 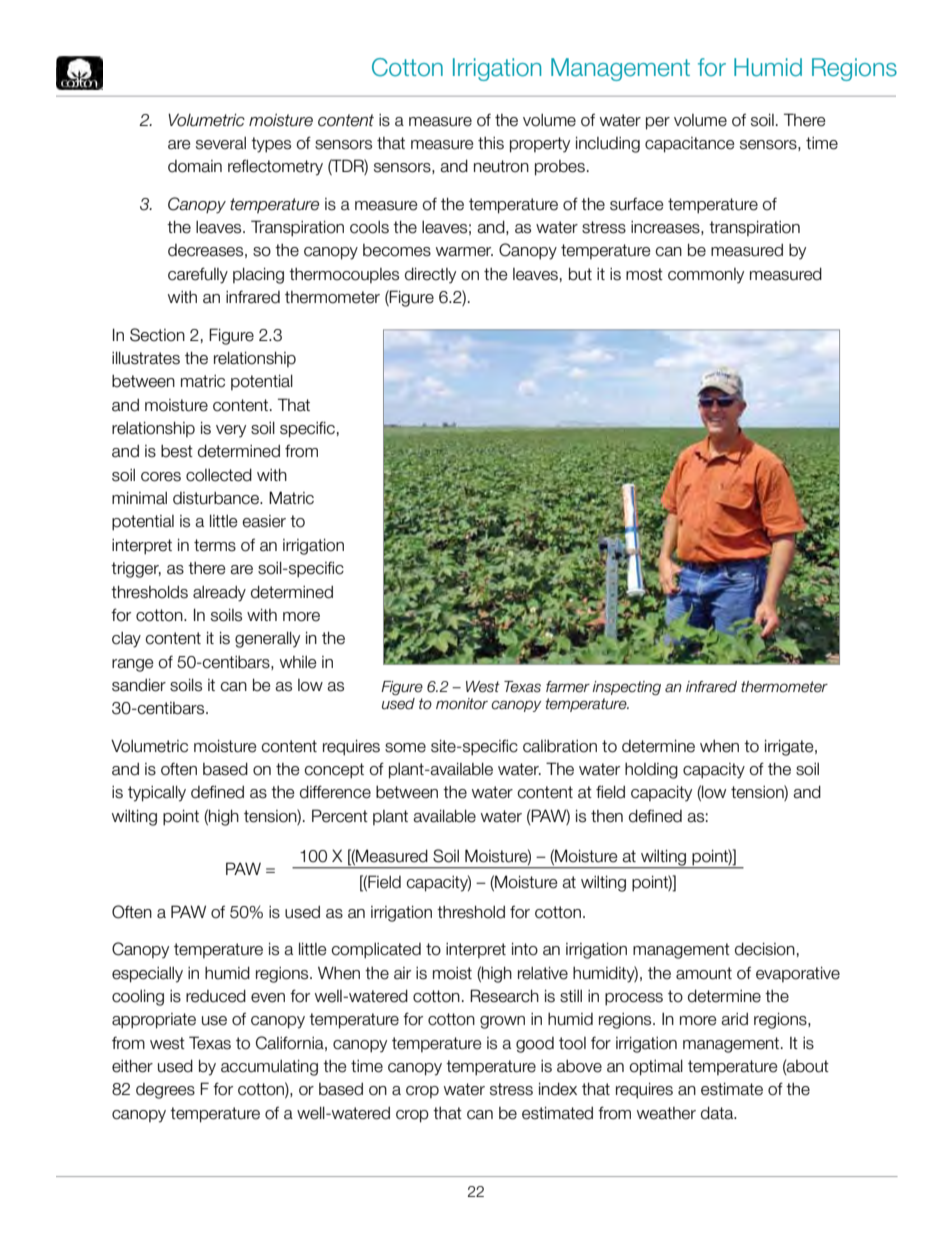 What do you see at coordinates (627, 688) in the screenshot?
I see `inspecting` at bounding box center [627, 688].
